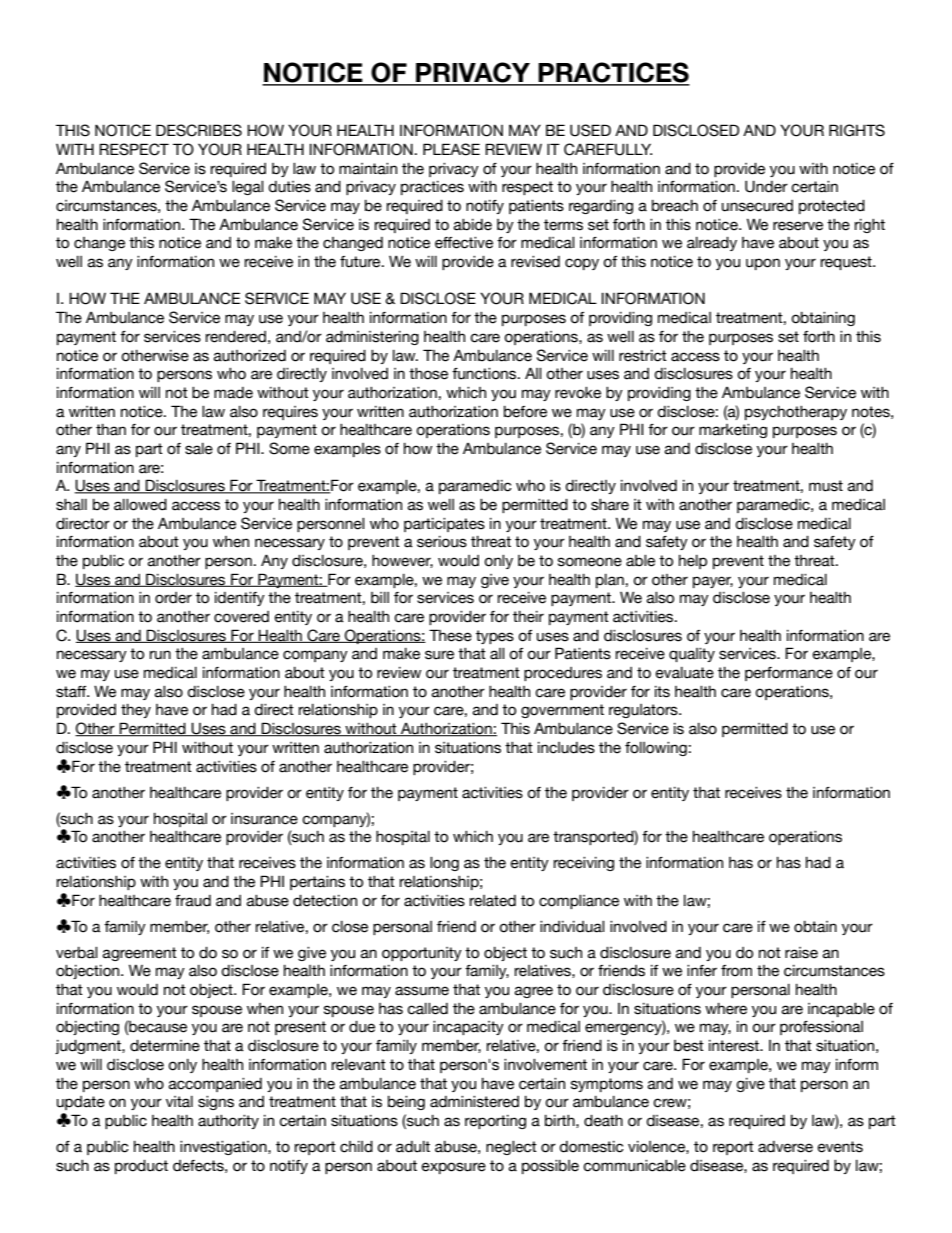 This screenshot has width=952, height=1233. I want to click on Under, so click(766, 187).
